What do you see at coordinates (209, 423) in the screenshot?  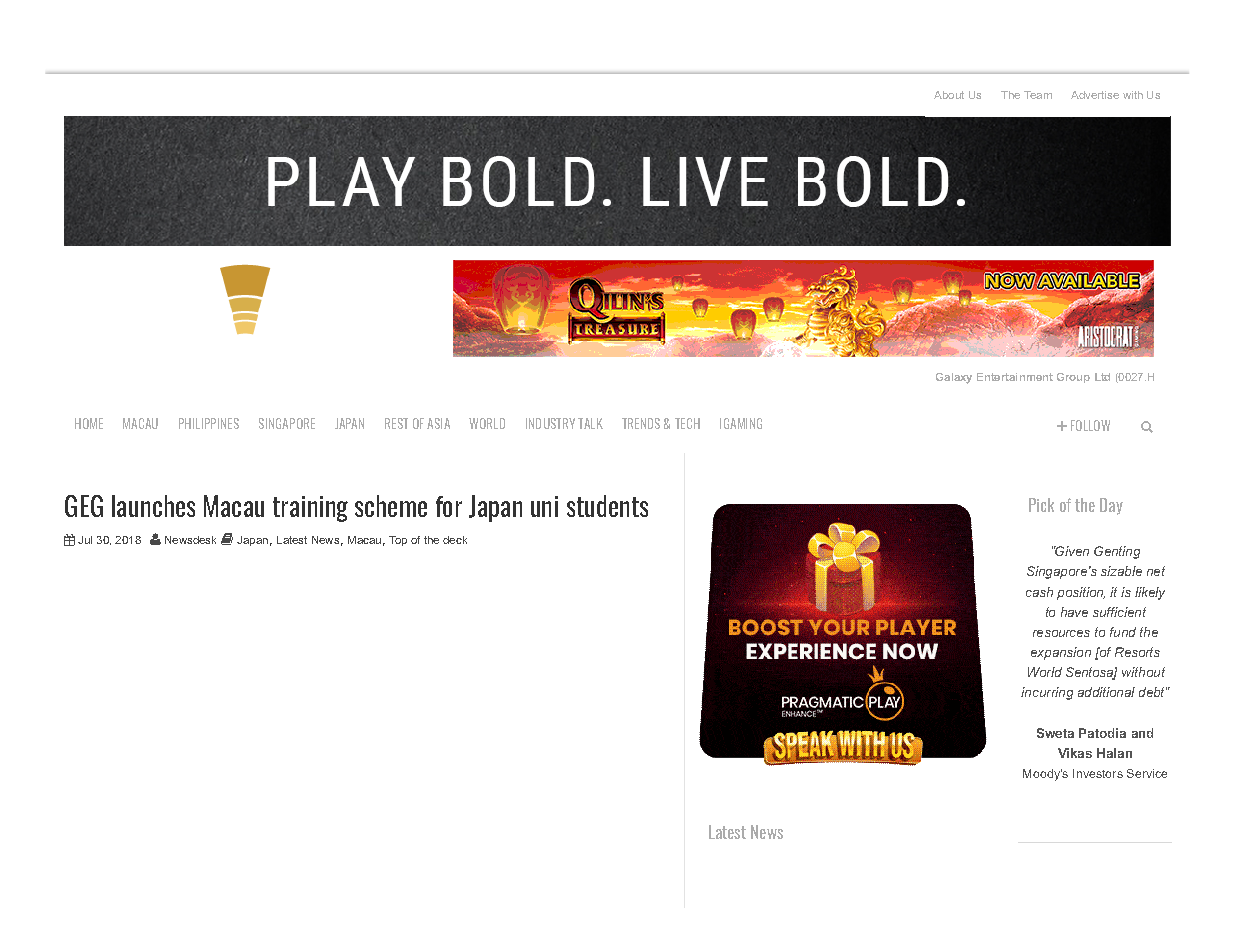 I see `PHILIPPINES` at bounding box center [209, 423].
